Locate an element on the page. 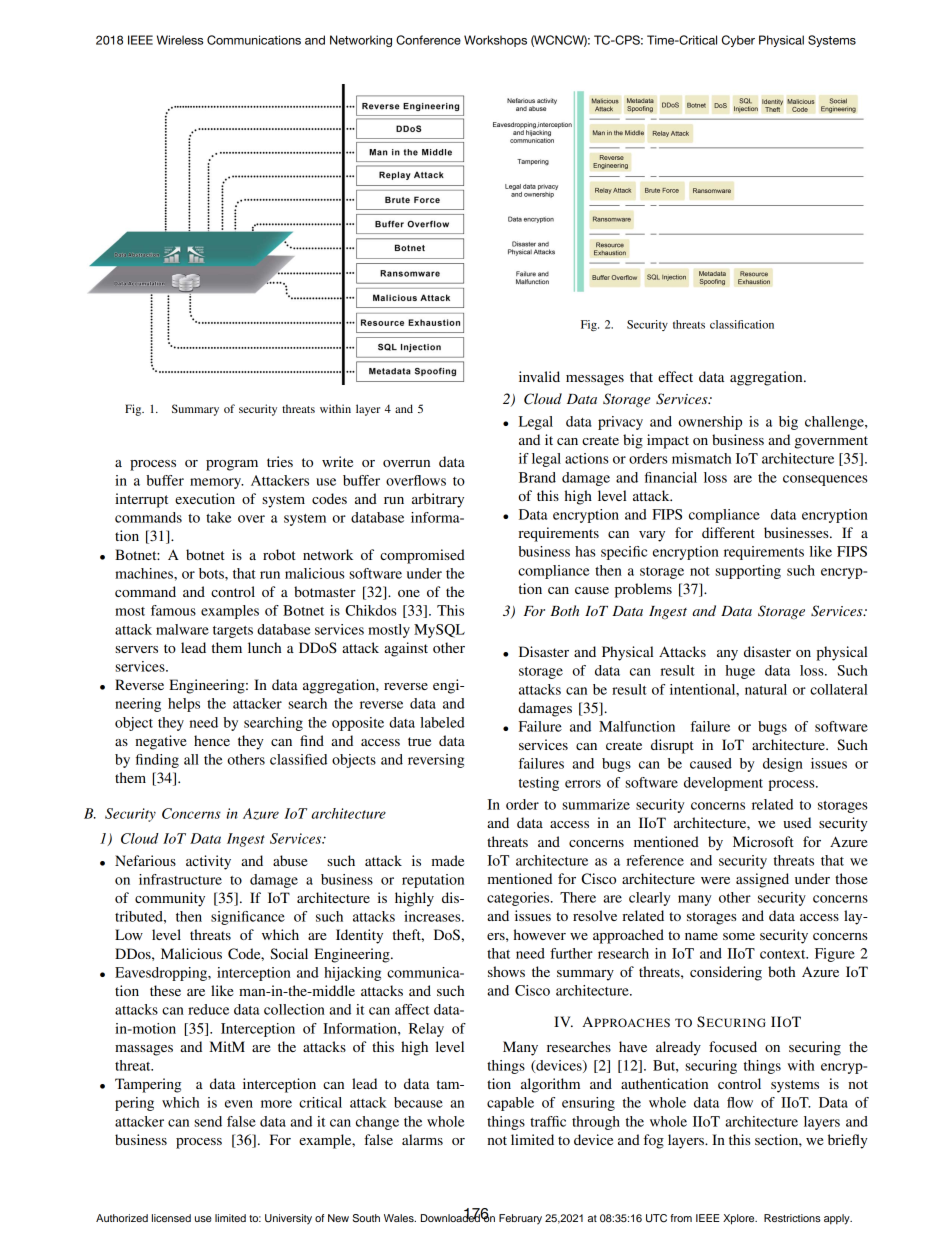 The image size is (952, 1233). categories is located at coordinates (519, 899).
